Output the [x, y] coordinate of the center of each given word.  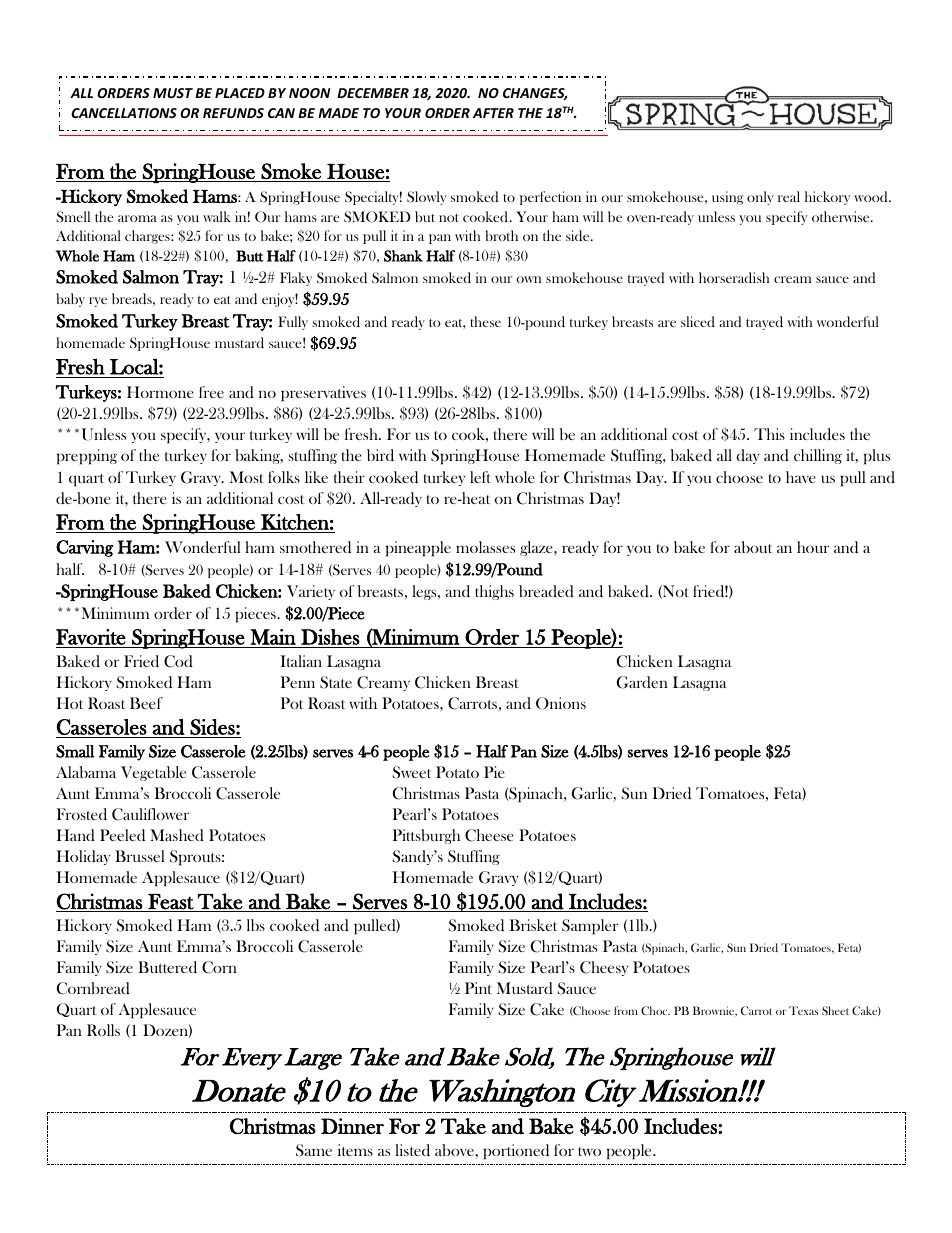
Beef [146, 703]
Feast [171, 902]
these [485, 321]
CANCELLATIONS [124, 113]
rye [98, 302]
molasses [485, 547]
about [753, 547]
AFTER [493, 113]
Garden [642, 682]
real [789, 196]
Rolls [103, 1030]
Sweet [412, 772]
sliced [698, 321]
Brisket [533, 925]
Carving [84, 548]
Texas [803, 1010]
